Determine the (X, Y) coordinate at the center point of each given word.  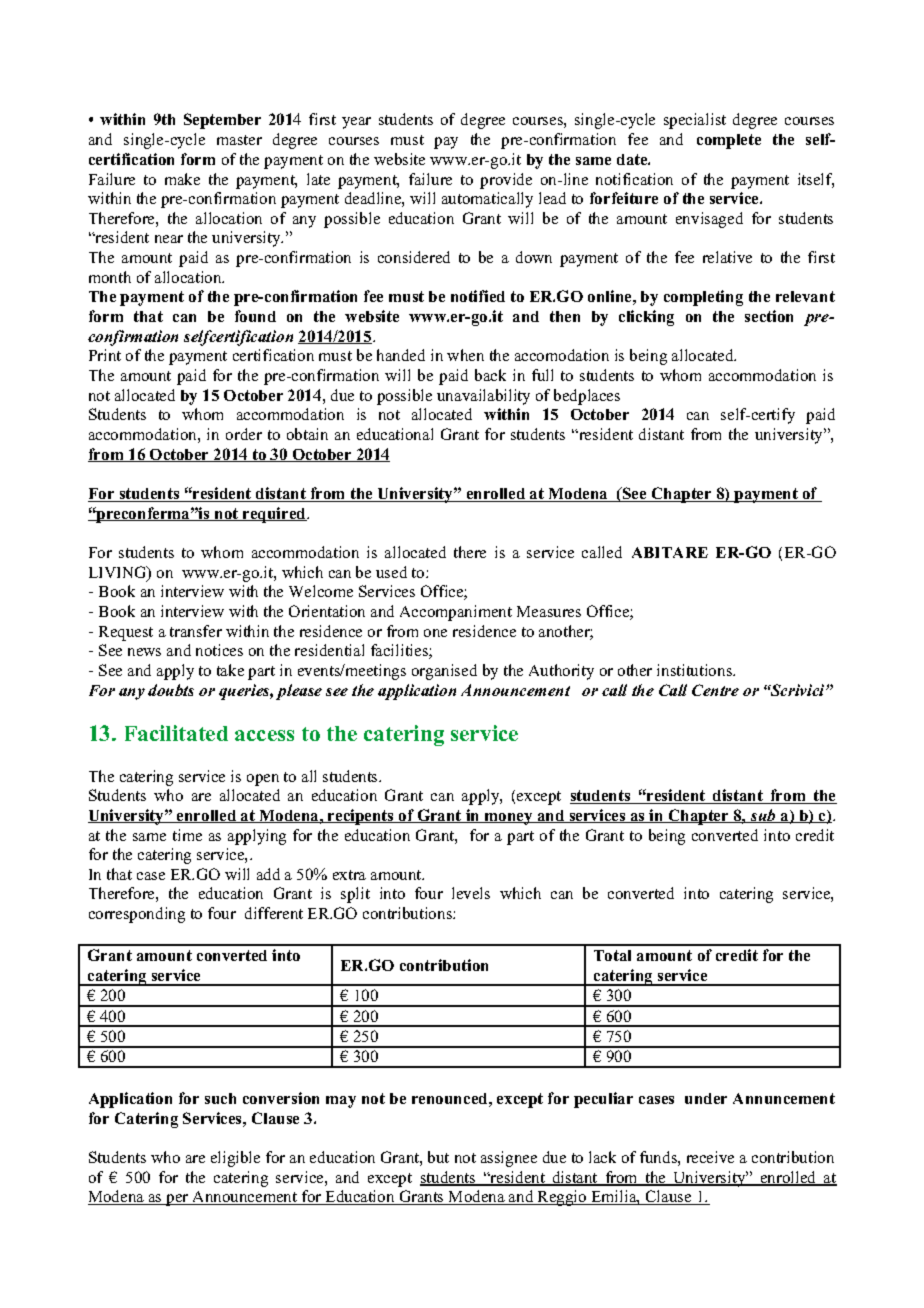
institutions (696, 670)
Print (105, 355)
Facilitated (176, 733)
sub (763, 816)
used (391, 572)
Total (612, 955)
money (509, 819)
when (465, 355)
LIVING (119, 573)
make (182, 179)
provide (506, 181)
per (177, 1200)
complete (729, 141)
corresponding (137, 915)
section (769, 316)
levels (471, 893)
